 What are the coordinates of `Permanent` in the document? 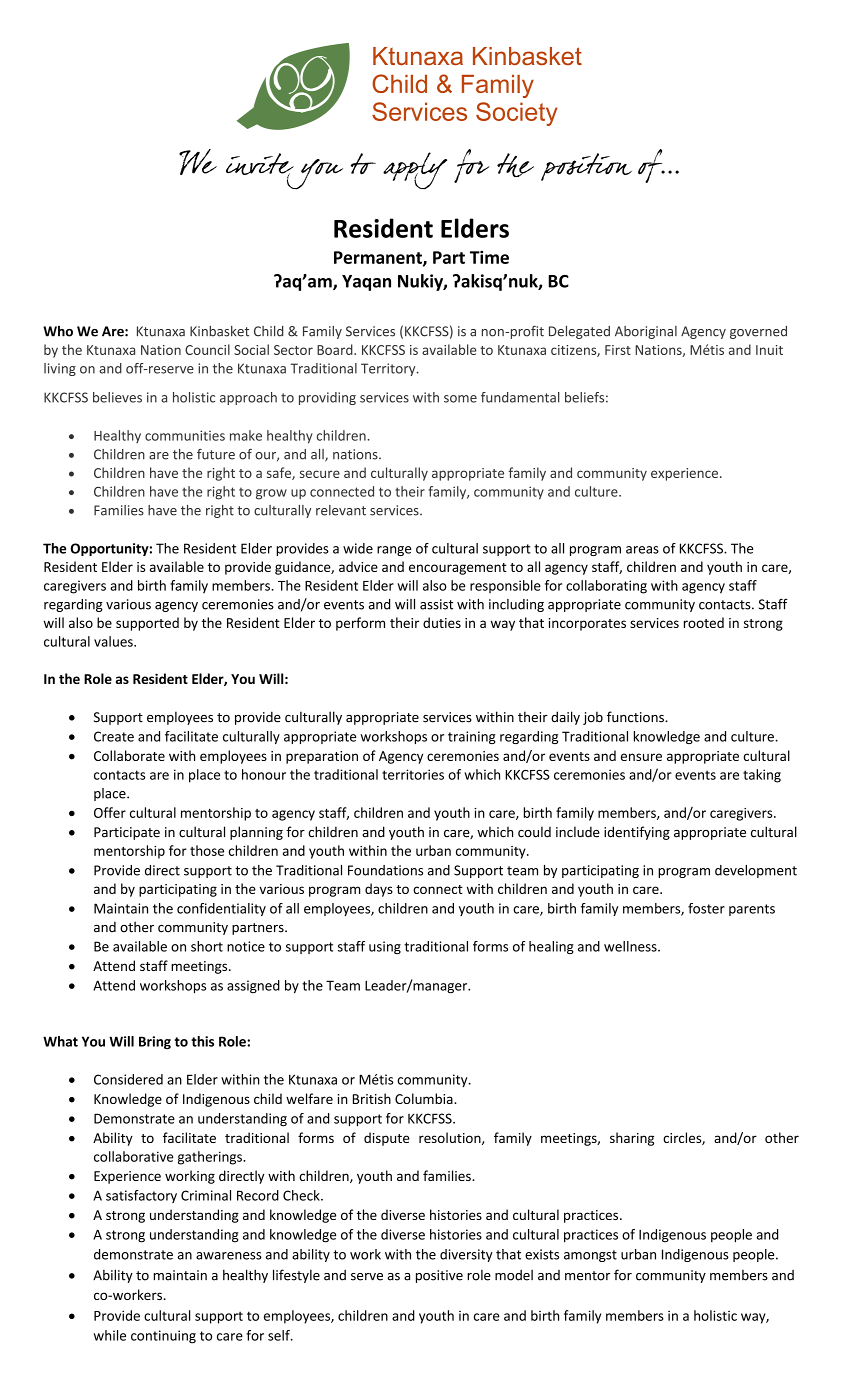 It's located at (379, 258).
